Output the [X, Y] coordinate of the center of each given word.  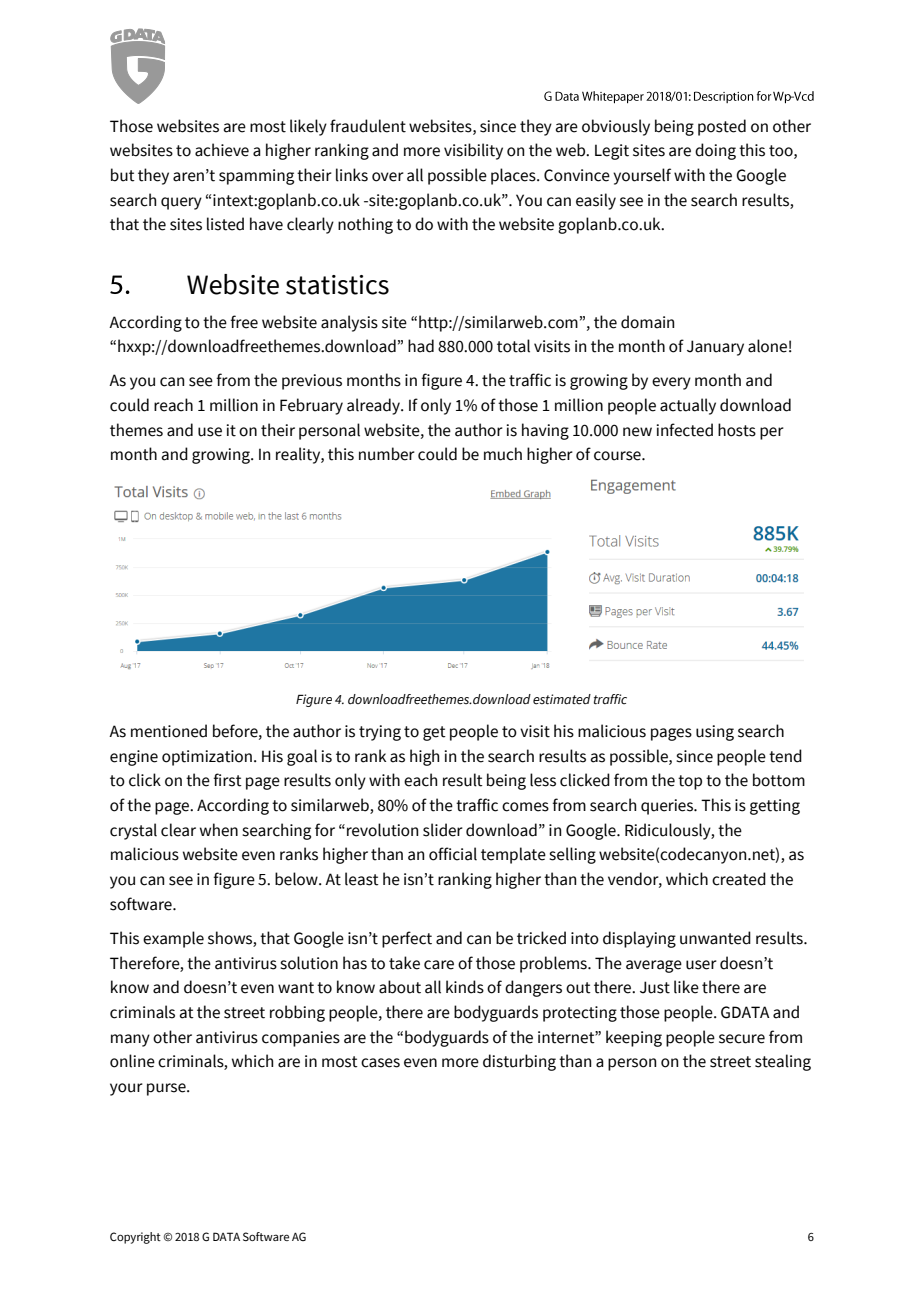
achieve [222, 150]
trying [380, 733]
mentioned [169, 731]
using [715, 733]
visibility [473, 151]
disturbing [519, 1062]
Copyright [135, 1238]
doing [715, 151]
